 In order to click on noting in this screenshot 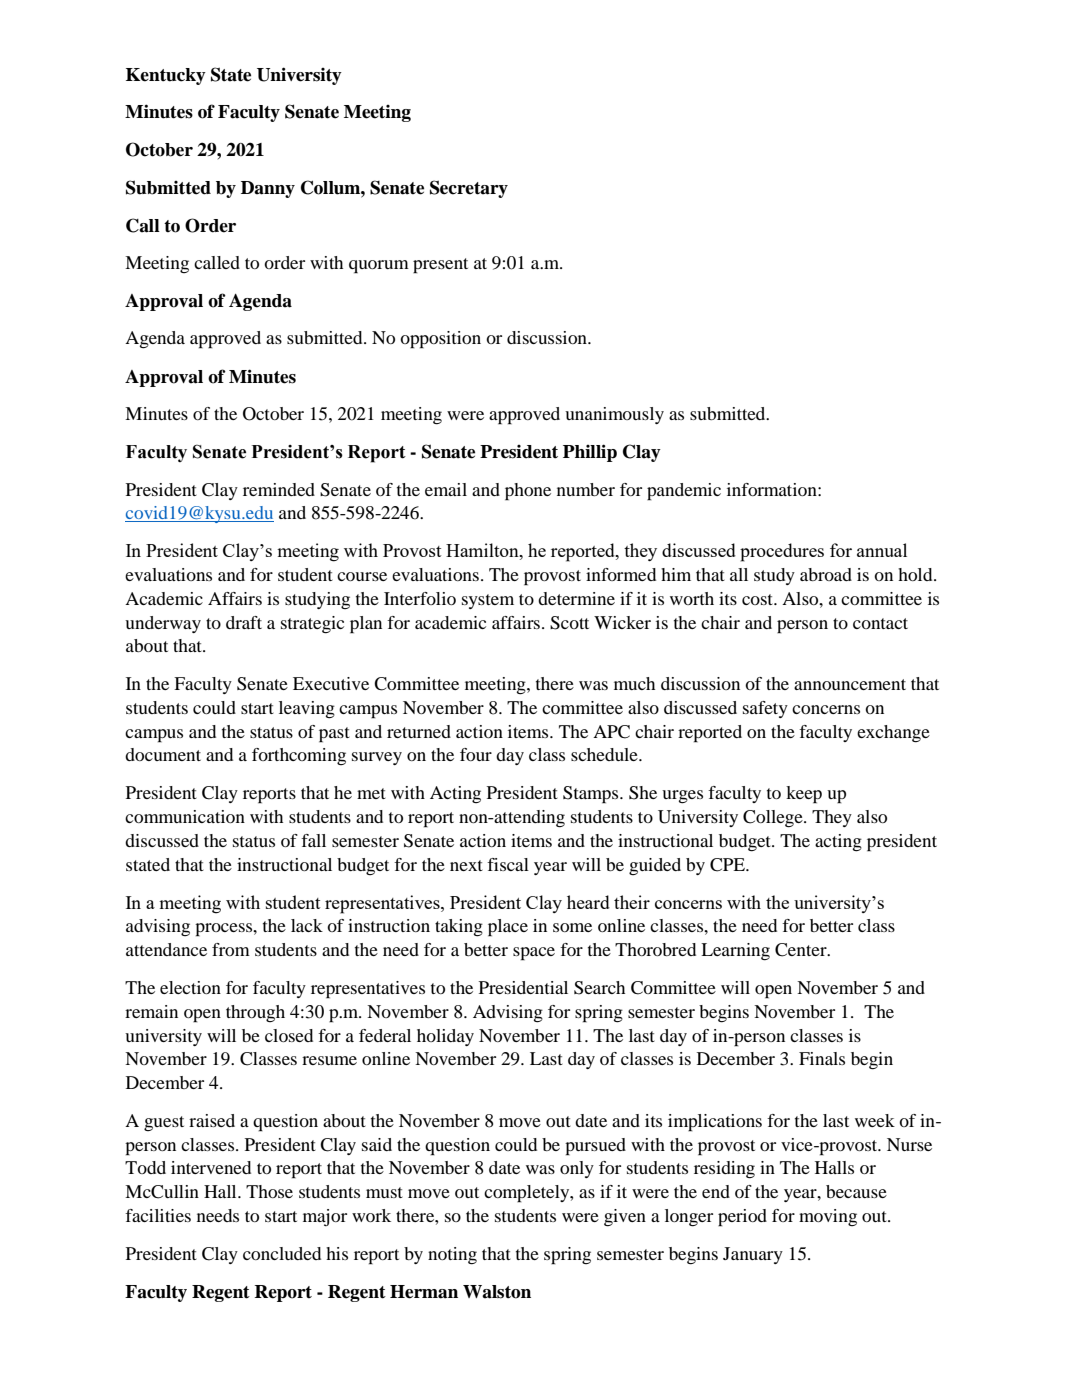, I will do `click(452, 1256)`.
